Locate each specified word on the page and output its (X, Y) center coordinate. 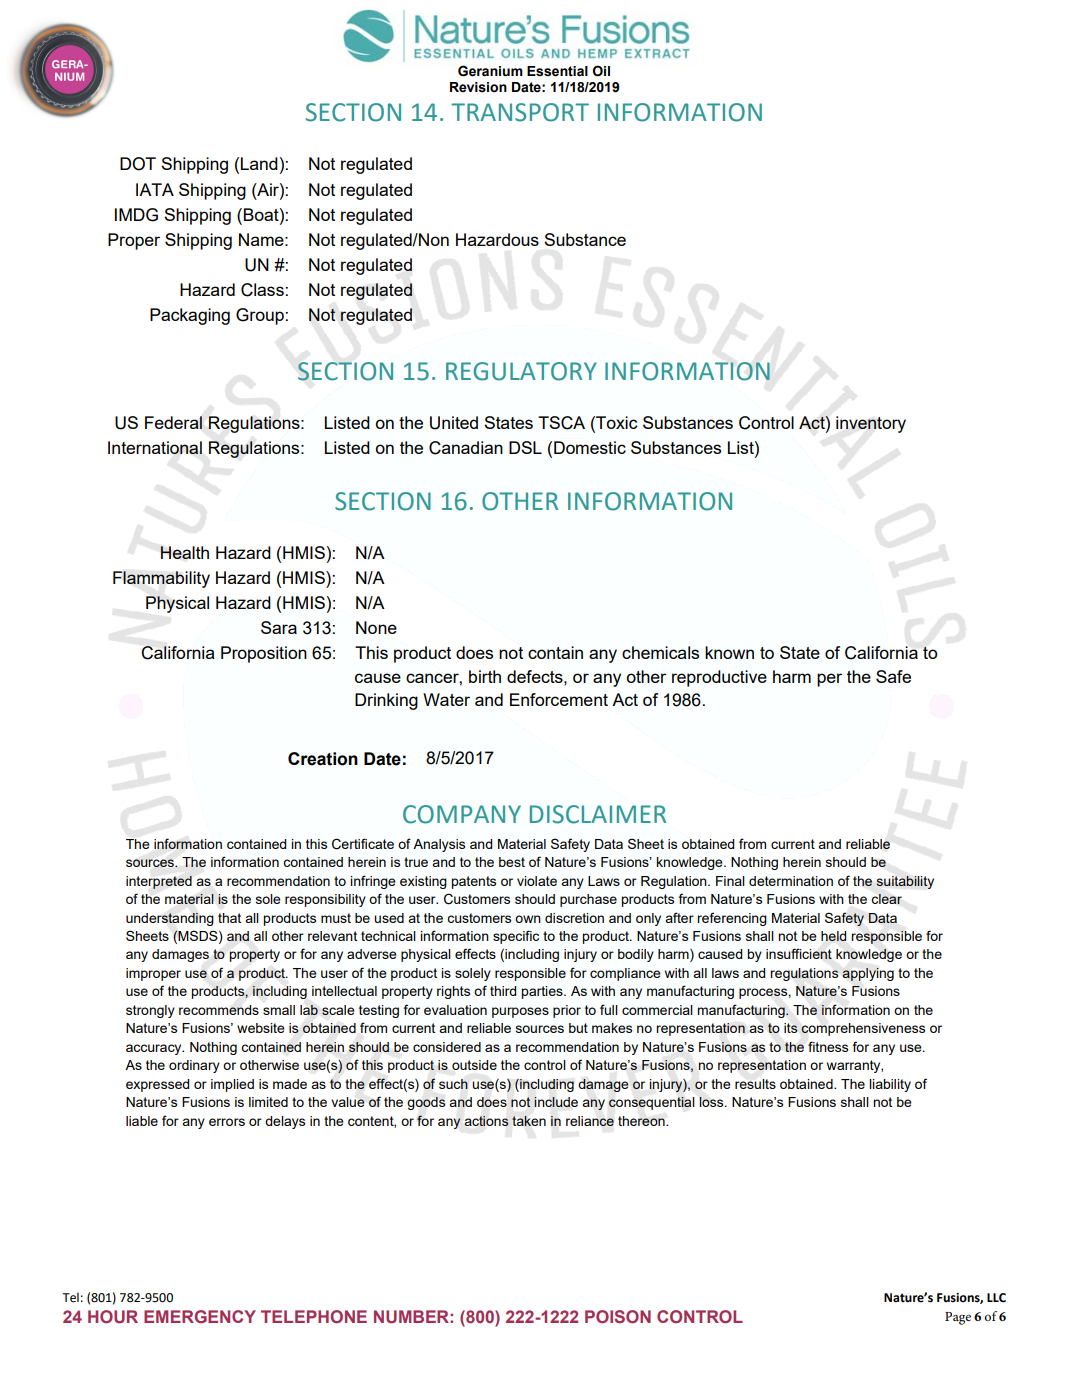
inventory (871, 424)
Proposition (264, 654)
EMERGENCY (200, 1316)
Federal (173, 422)
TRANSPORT (520, 112)
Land (259, 163)
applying (868, 974)
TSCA (561, 423)
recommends (219, 1010)
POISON (618, 1316)
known (729, 652)
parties (543, 992)
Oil (601, 71)
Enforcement (559, 699)
